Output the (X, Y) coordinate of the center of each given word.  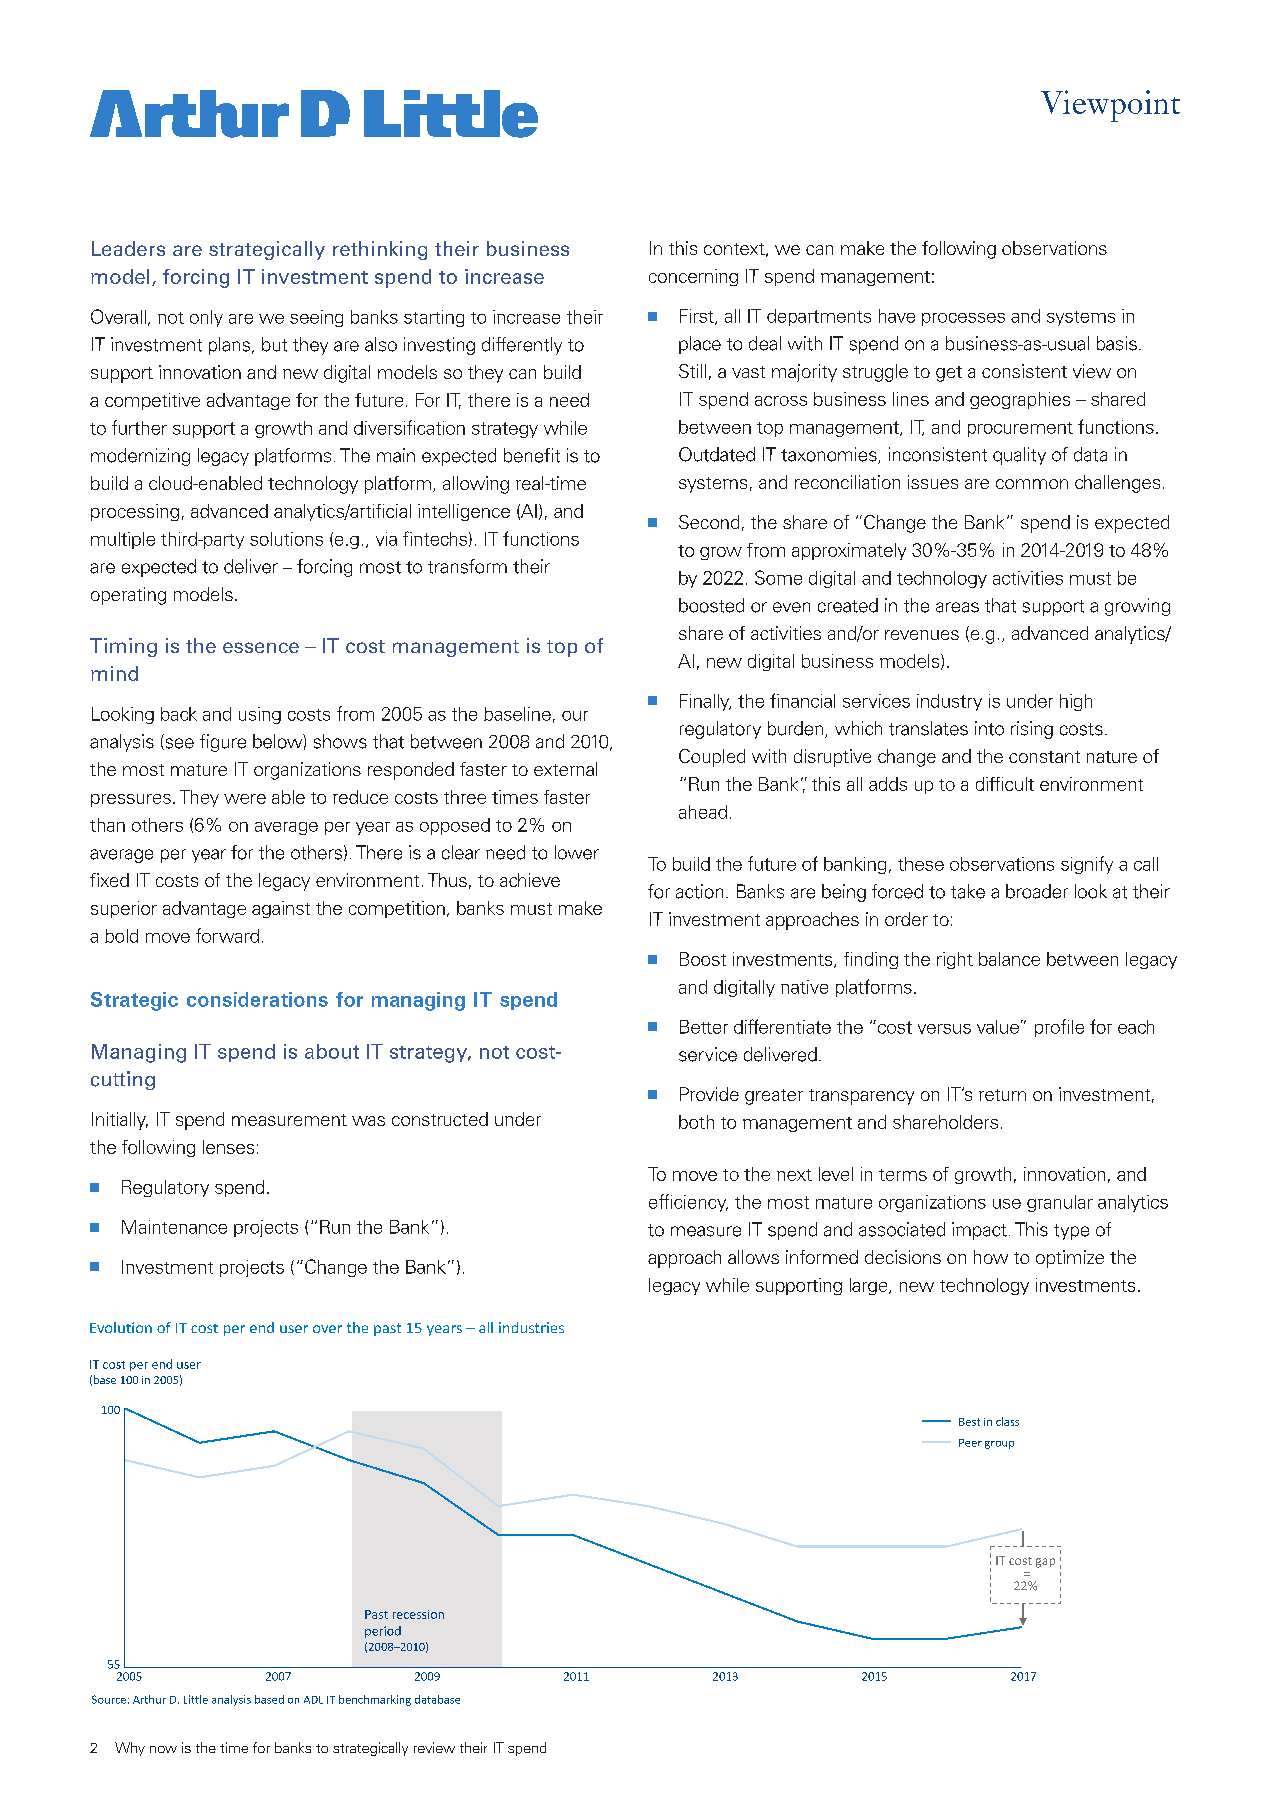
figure (223, 743)
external (565, 769)
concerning (693, 277)
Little (196, 1699)
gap (1045, 1563)
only (206, 318)
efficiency (688, 1203)
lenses (228, 1147)
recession (418, 1614)
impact (979, 1231)
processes (963, 319)
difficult (1005, 784)
